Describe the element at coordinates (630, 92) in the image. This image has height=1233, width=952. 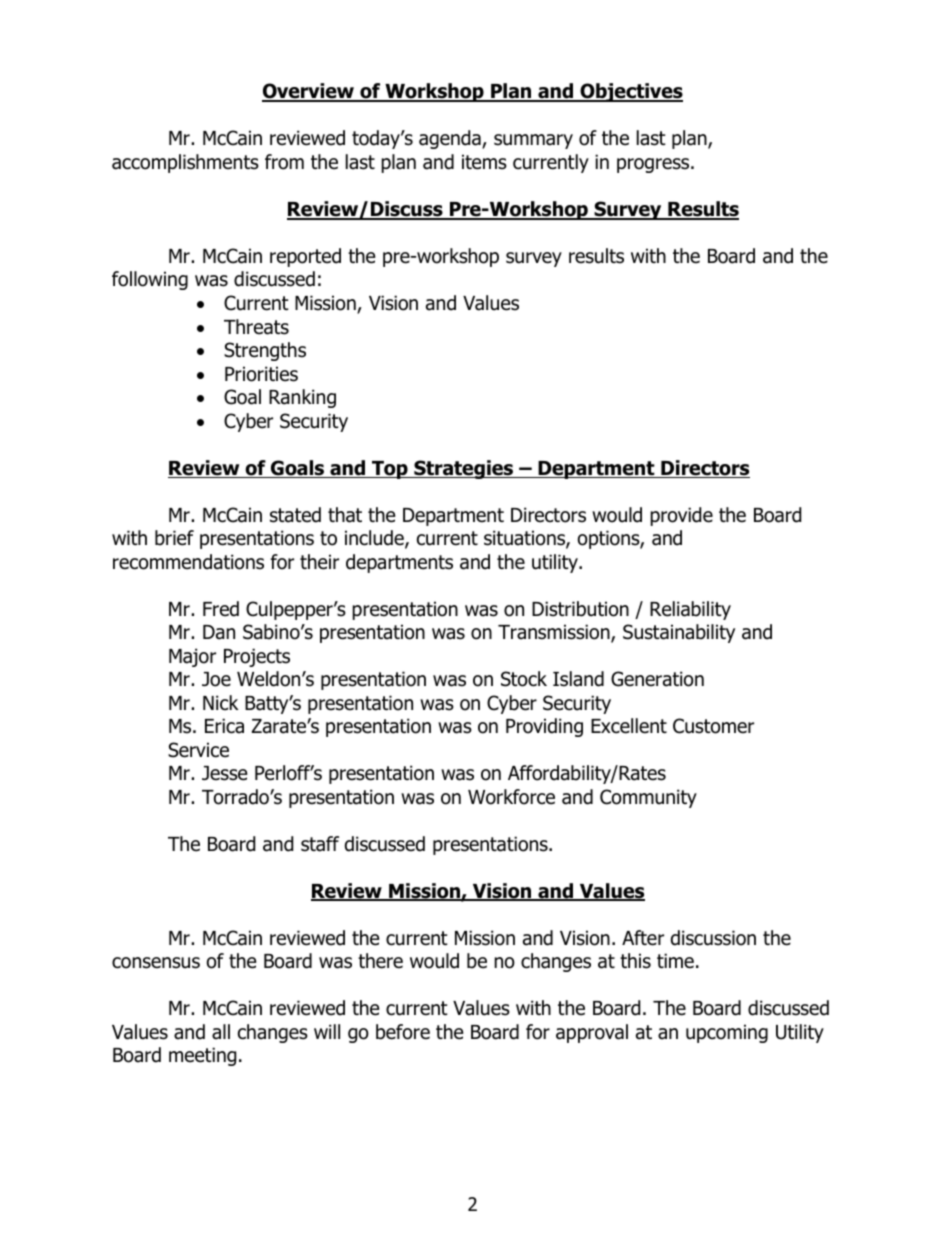
I see `Objectives` at that location.
